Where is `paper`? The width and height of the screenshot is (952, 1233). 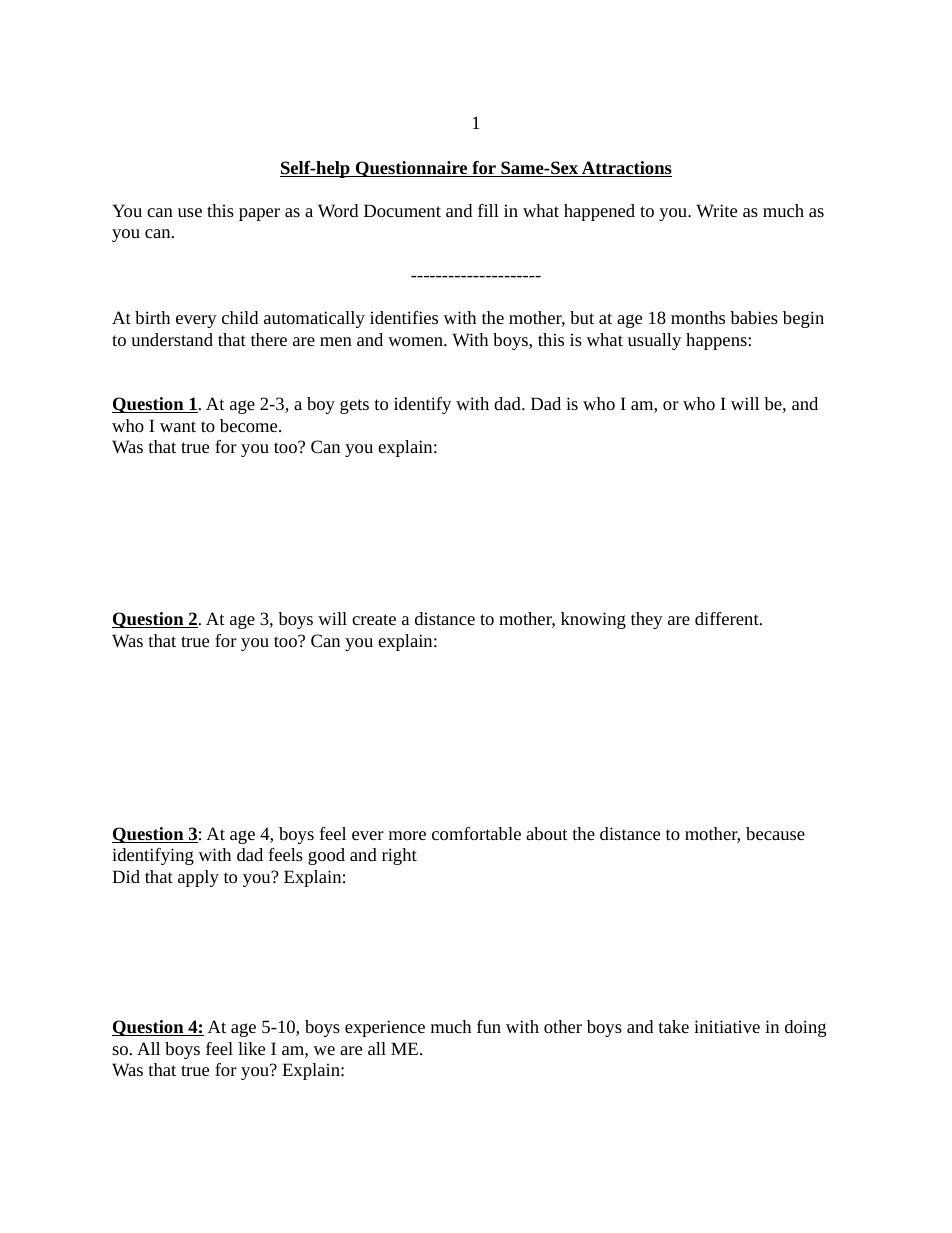
paper is located at coordinates (259, 214).
